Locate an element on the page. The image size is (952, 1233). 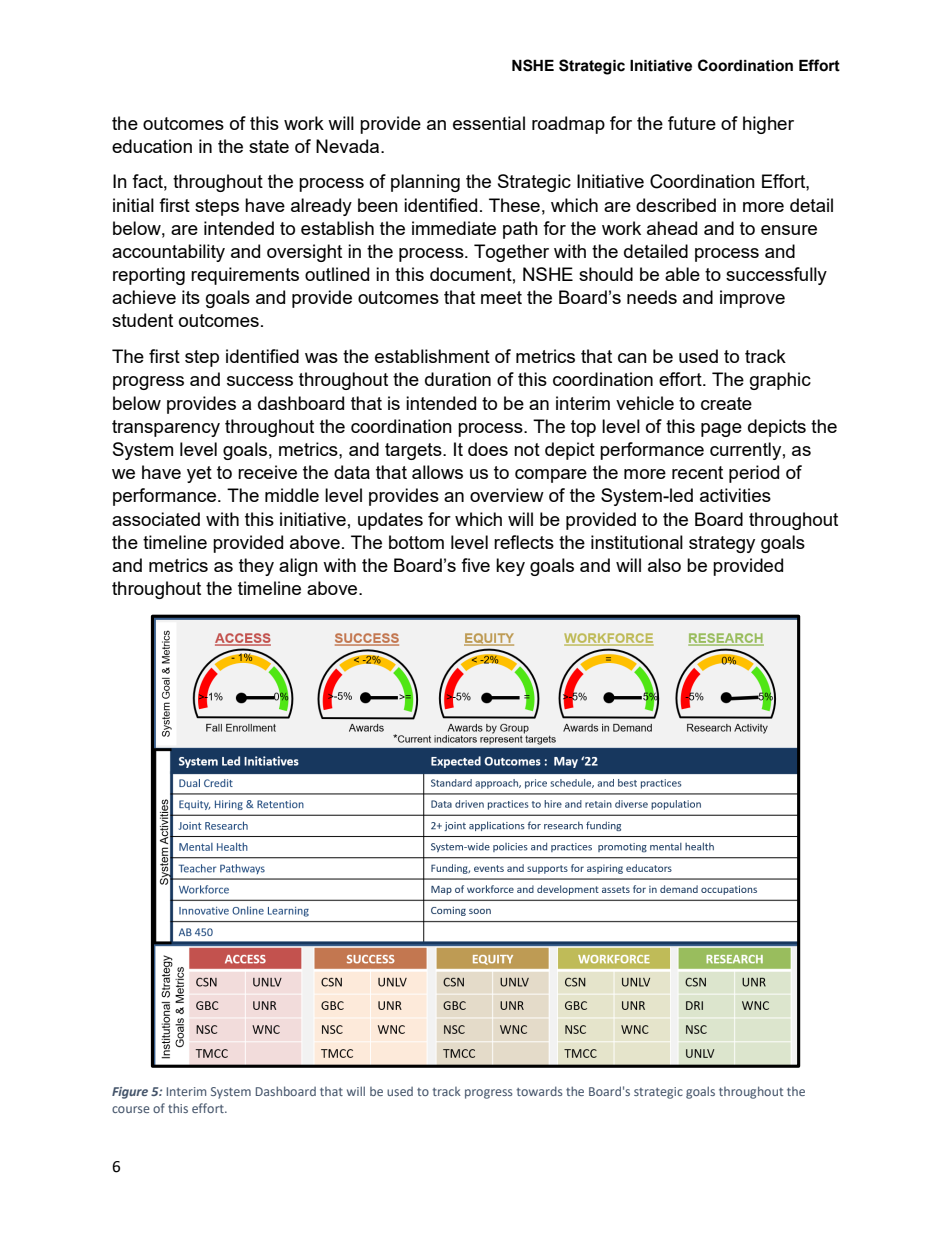
duration is located at coordinates (458, 379).
